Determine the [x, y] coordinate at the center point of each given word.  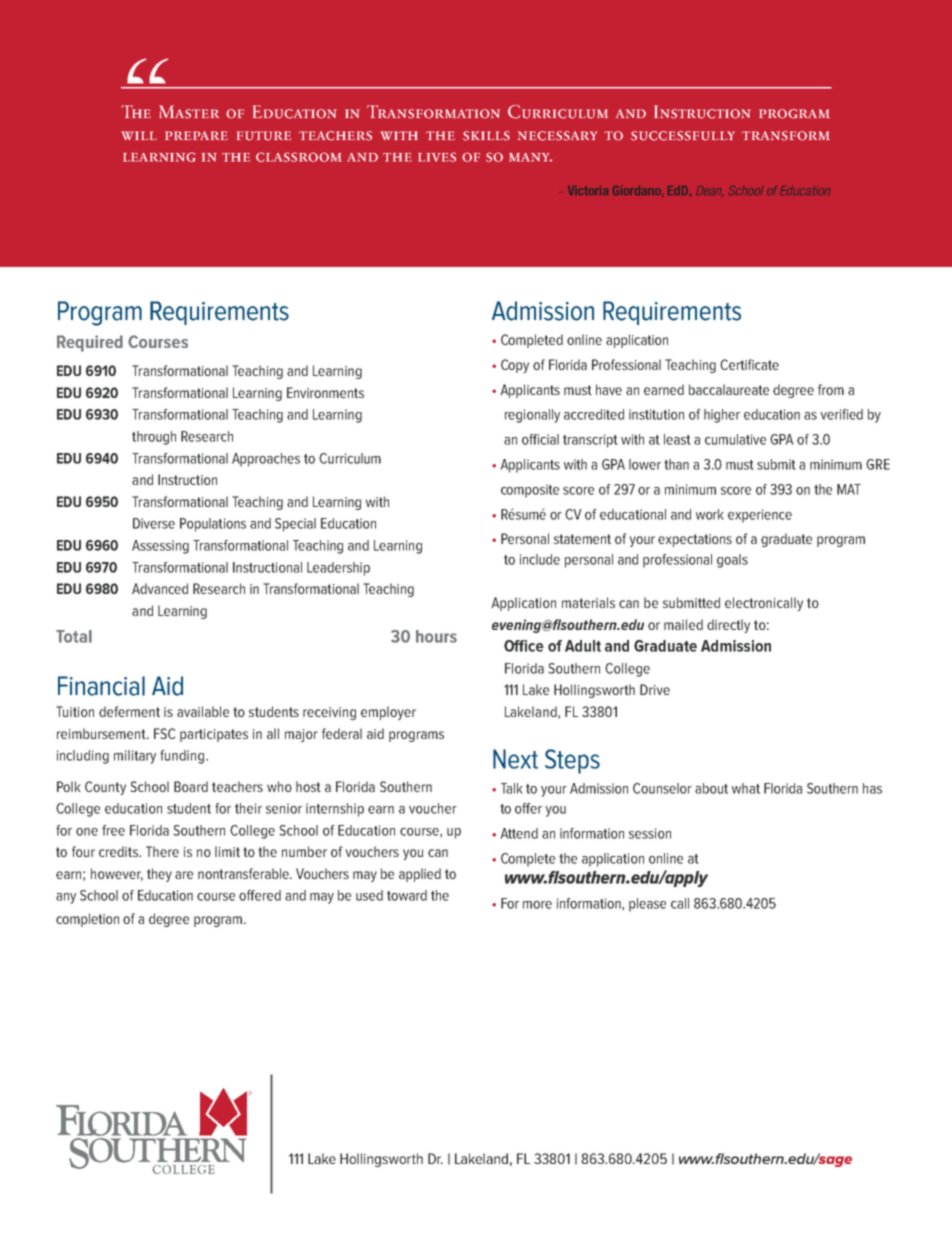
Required [90, 343]
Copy [515, 366]
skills [486, 136]
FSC [164, 733]
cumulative [735, 439]
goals [732, 561]
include [540, 559]
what [746, 788]
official [540, 439]
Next [515, 759]
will [139, 135]
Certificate [749, 364]
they [159, 875]
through [154, 438]
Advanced [160, 588]
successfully [683, 136]
